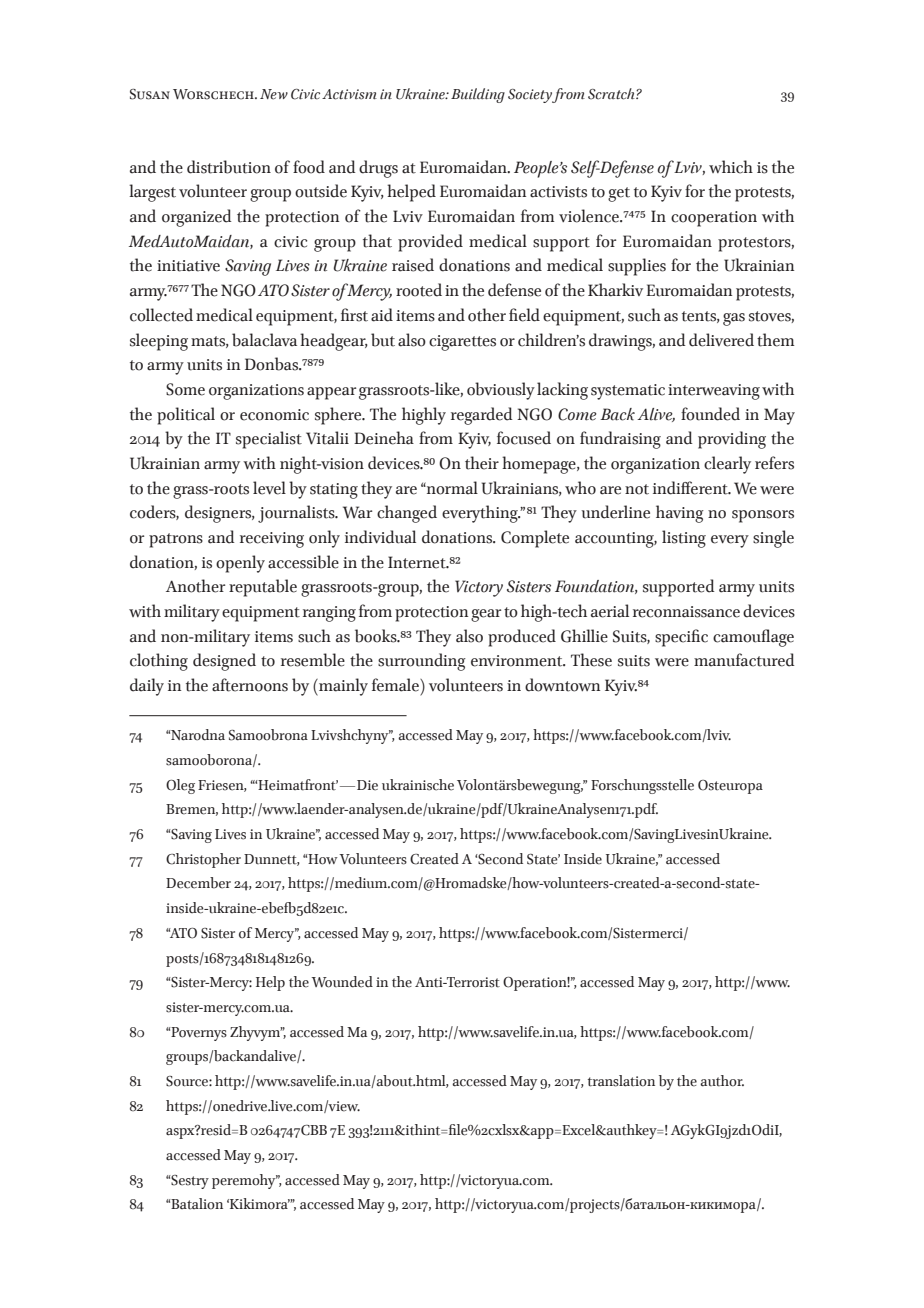 The image size is (924, 1308). I want to click on distribution, so click(229, 167).
